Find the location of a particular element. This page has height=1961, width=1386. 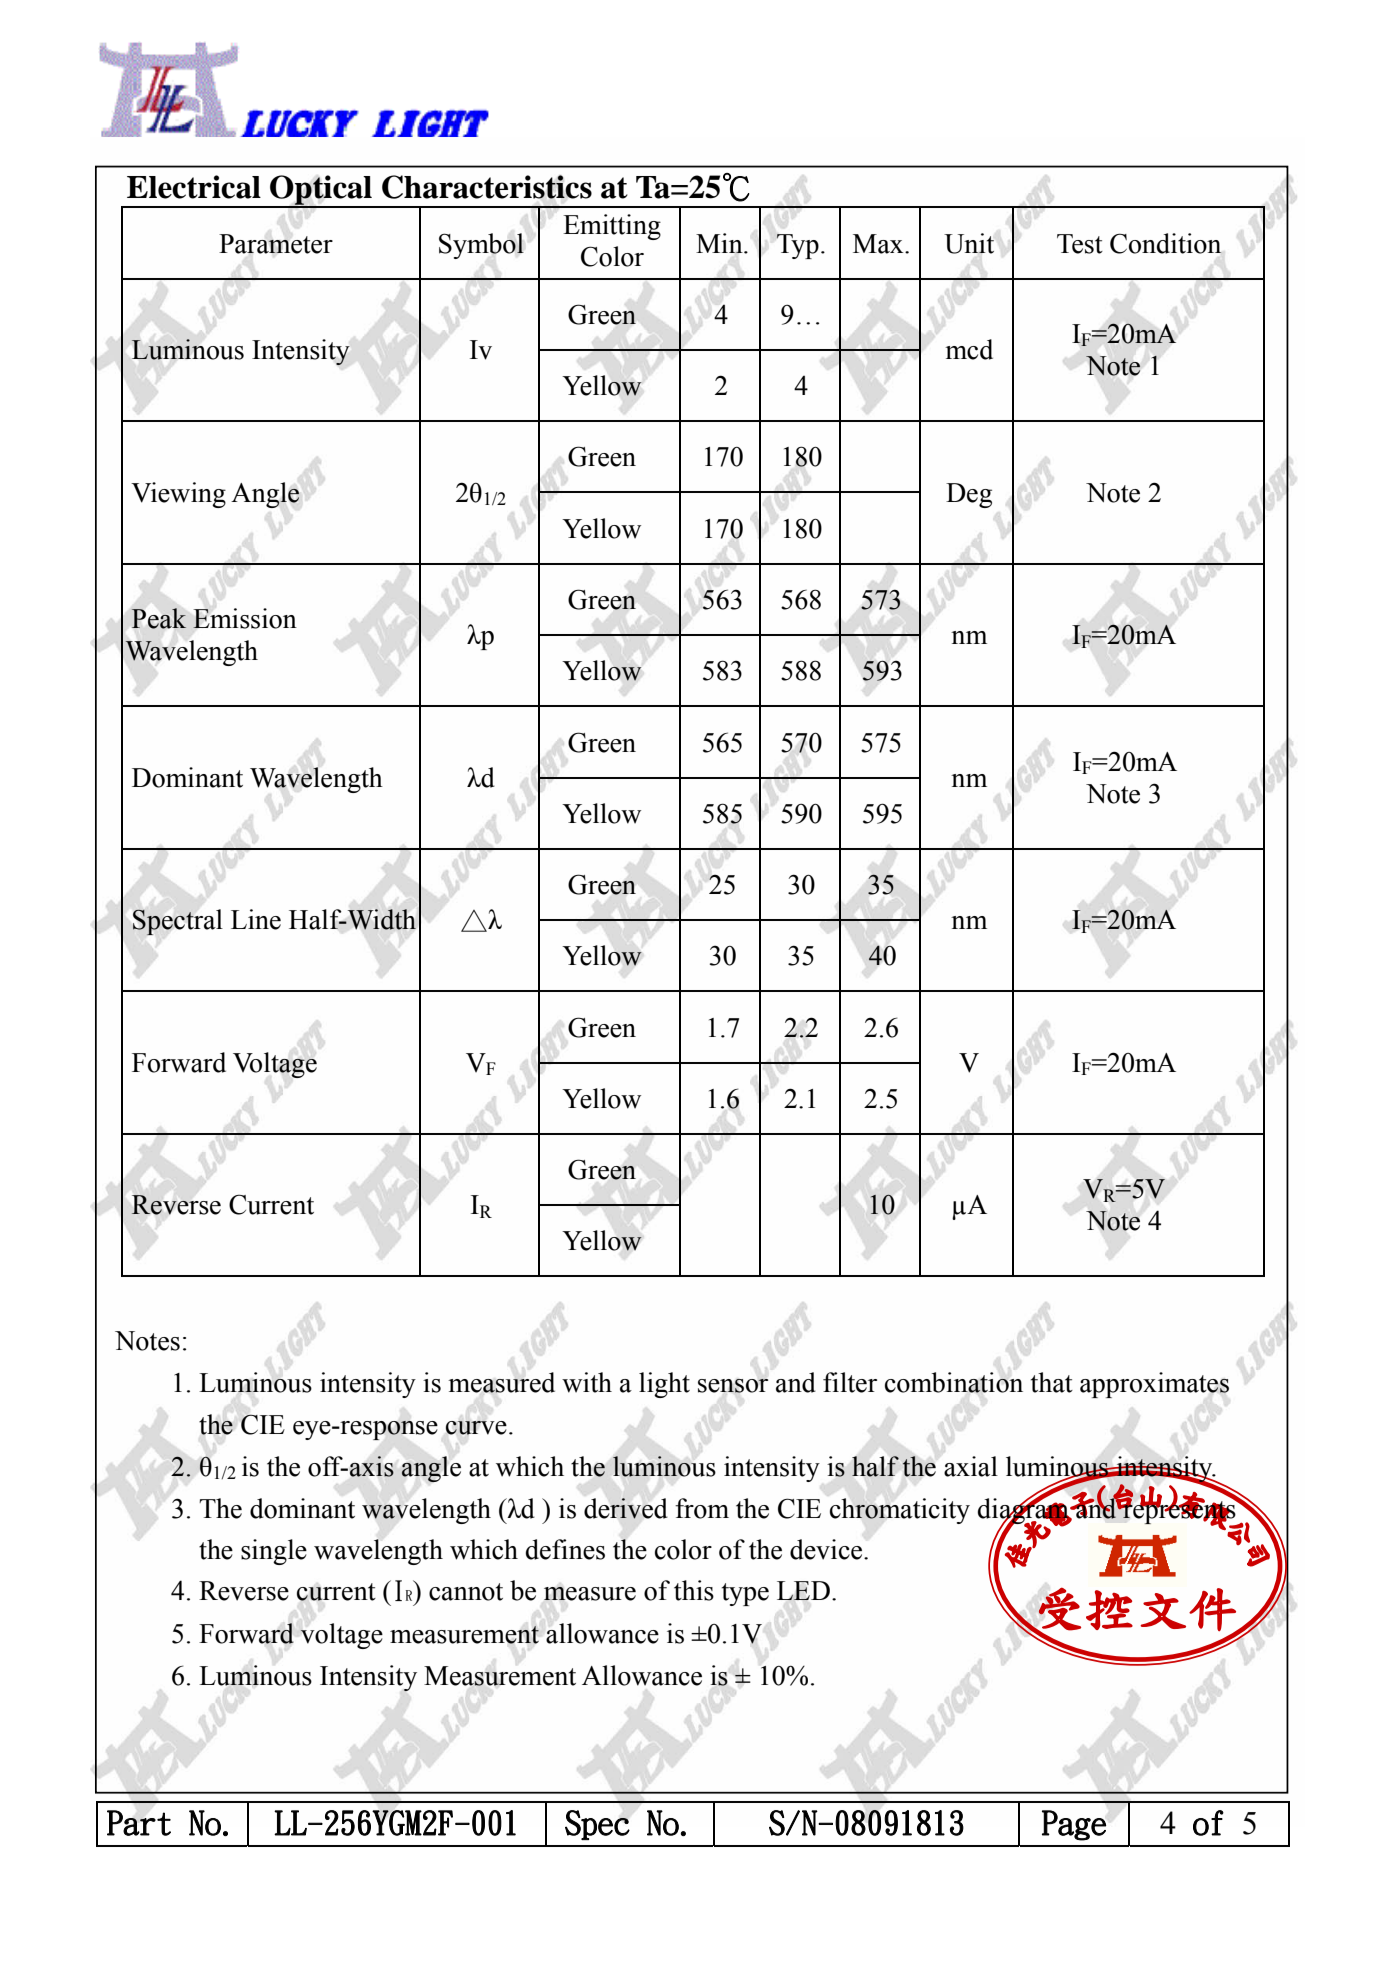

Line is located at coordinates (256, 919).
